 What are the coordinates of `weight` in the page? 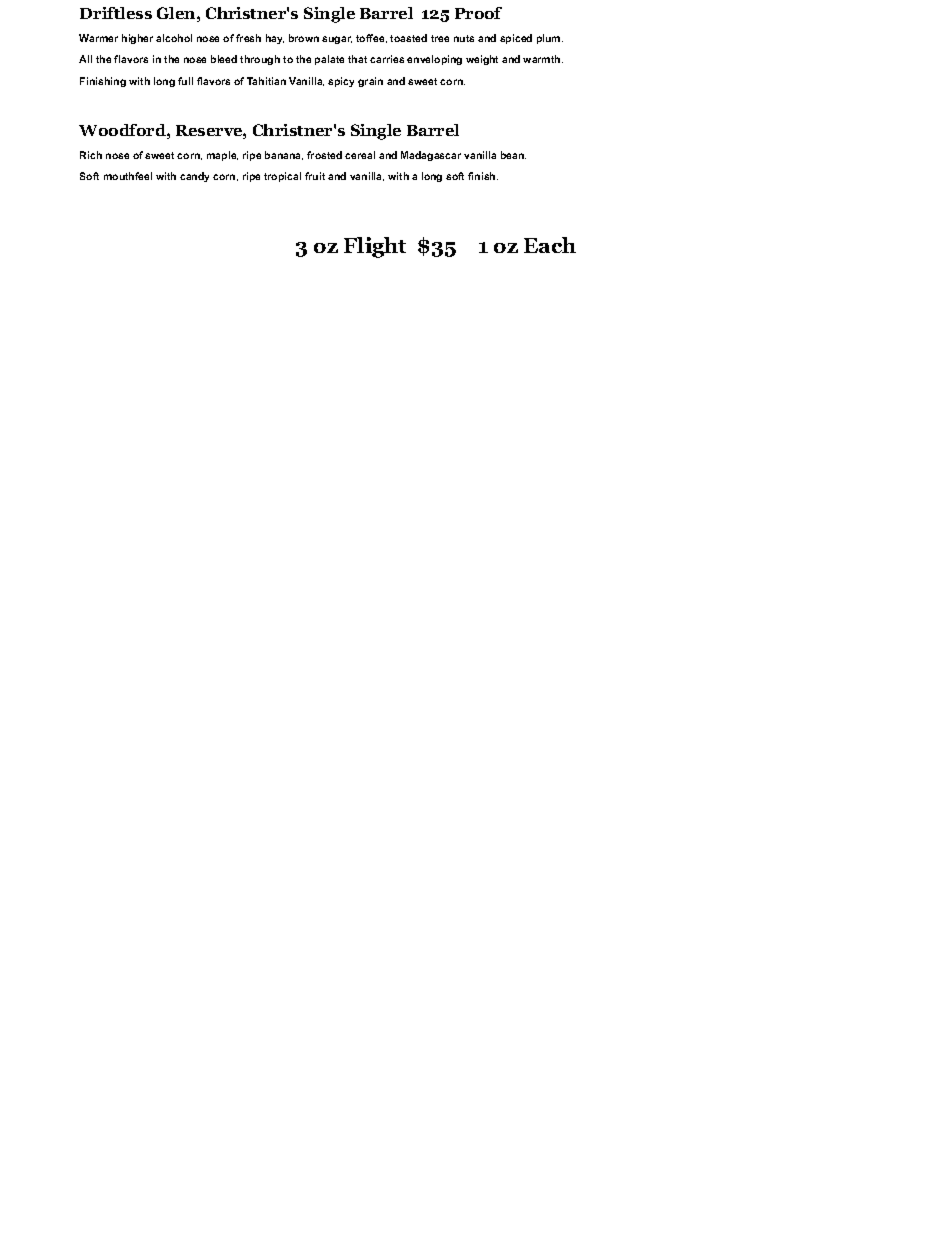 It's located at (482, 60).
